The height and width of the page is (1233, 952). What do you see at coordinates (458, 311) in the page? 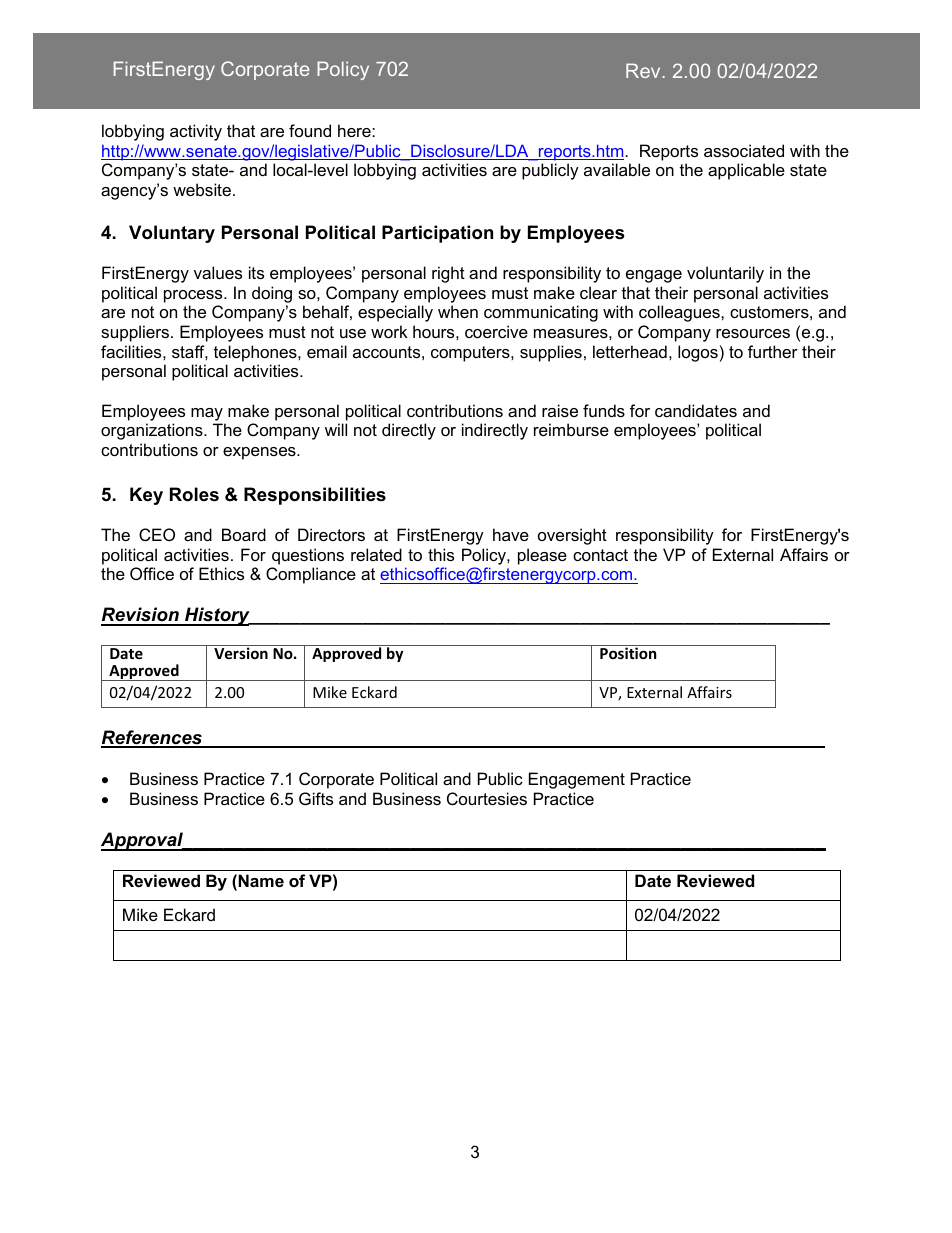
I see `when` at bounding box center [458, 311].
